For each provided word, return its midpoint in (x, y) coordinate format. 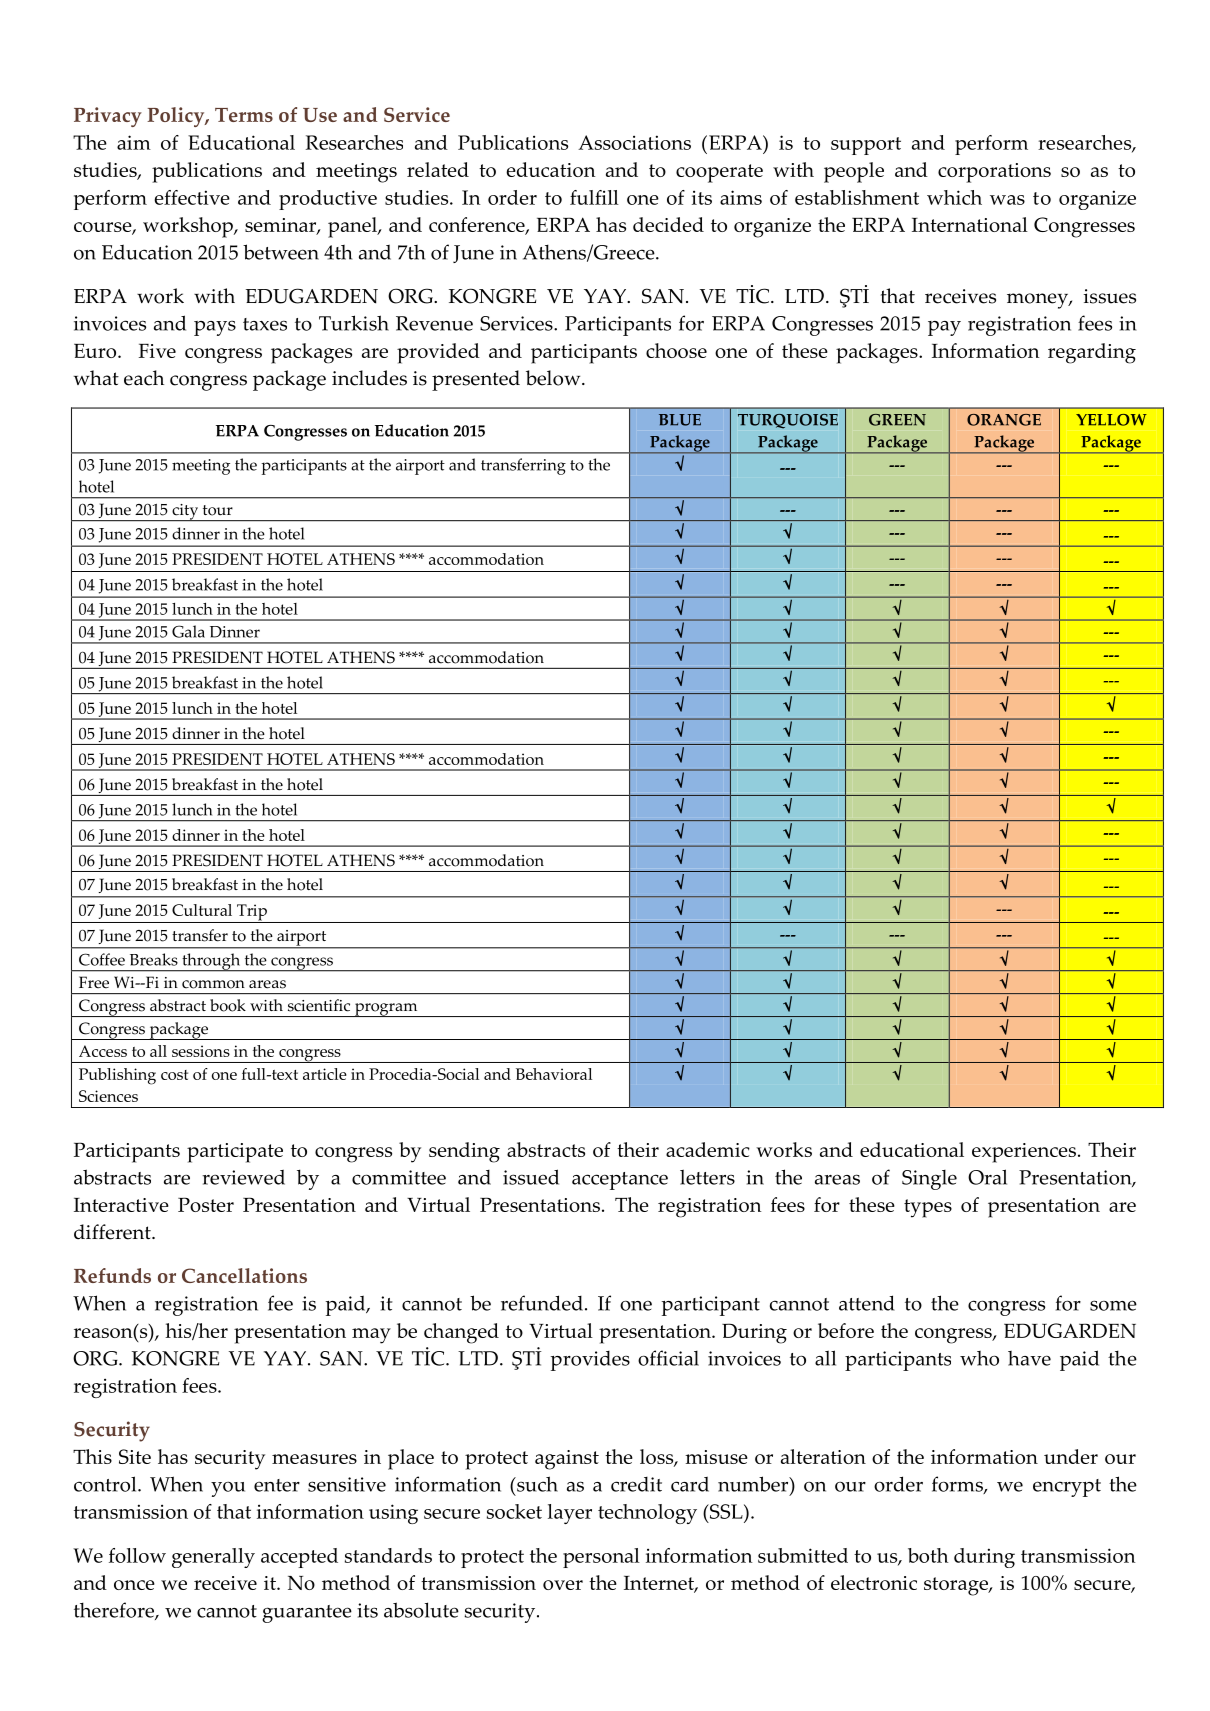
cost (174, 1075)
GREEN (897, 420)
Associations (634, 142)
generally (213, 1558)
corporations (994, 173)
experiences (1024, 1153)
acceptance (620, 1181)
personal (601, 1558)
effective (192, 197)
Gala (188, 631)
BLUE (680, 420)
